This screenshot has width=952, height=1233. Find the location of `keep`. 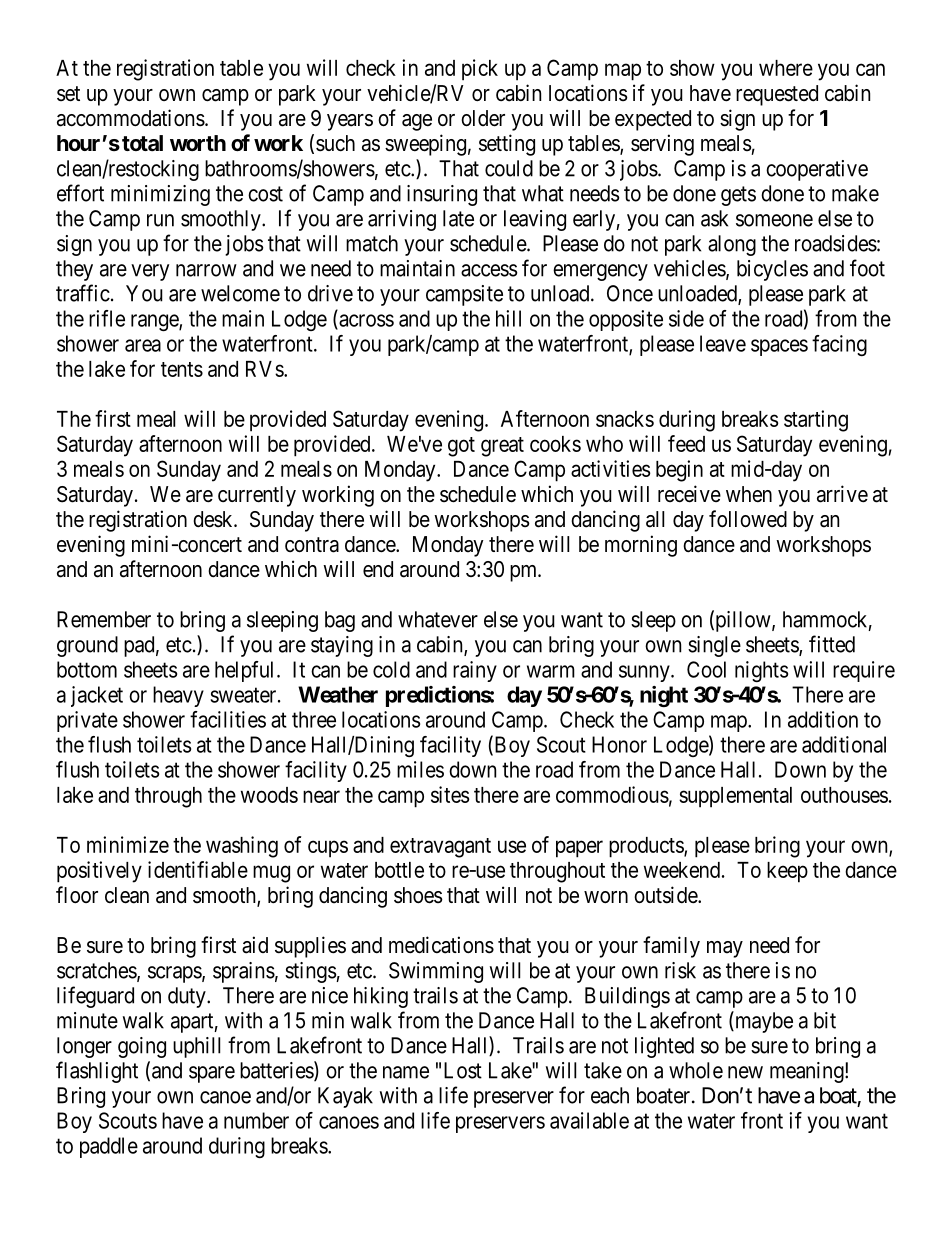

keep is located at coordinates (787, 872).
